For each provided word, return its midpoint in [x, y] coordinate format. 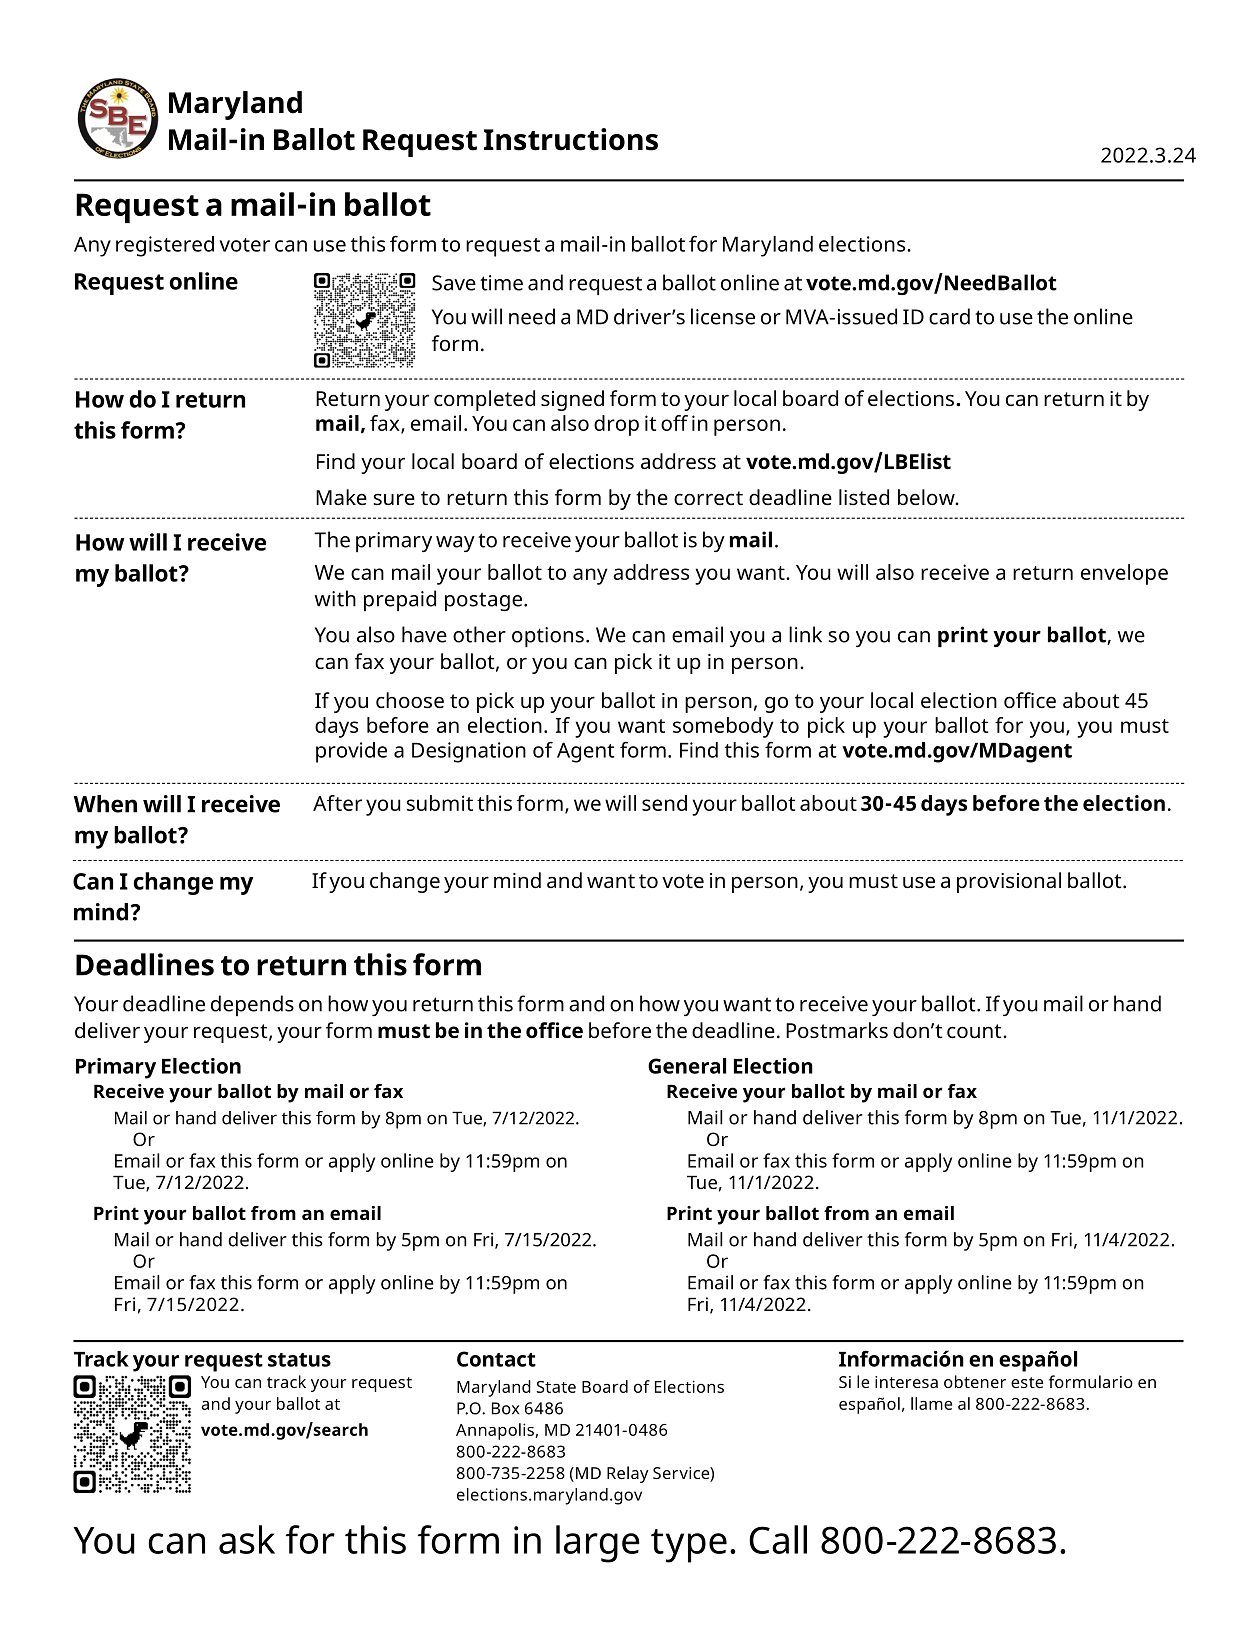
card [949, 316]
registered [165, 246]
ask [247, 1539]
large [598, 1544]
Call [778, 1539]
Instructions [571, 139]
